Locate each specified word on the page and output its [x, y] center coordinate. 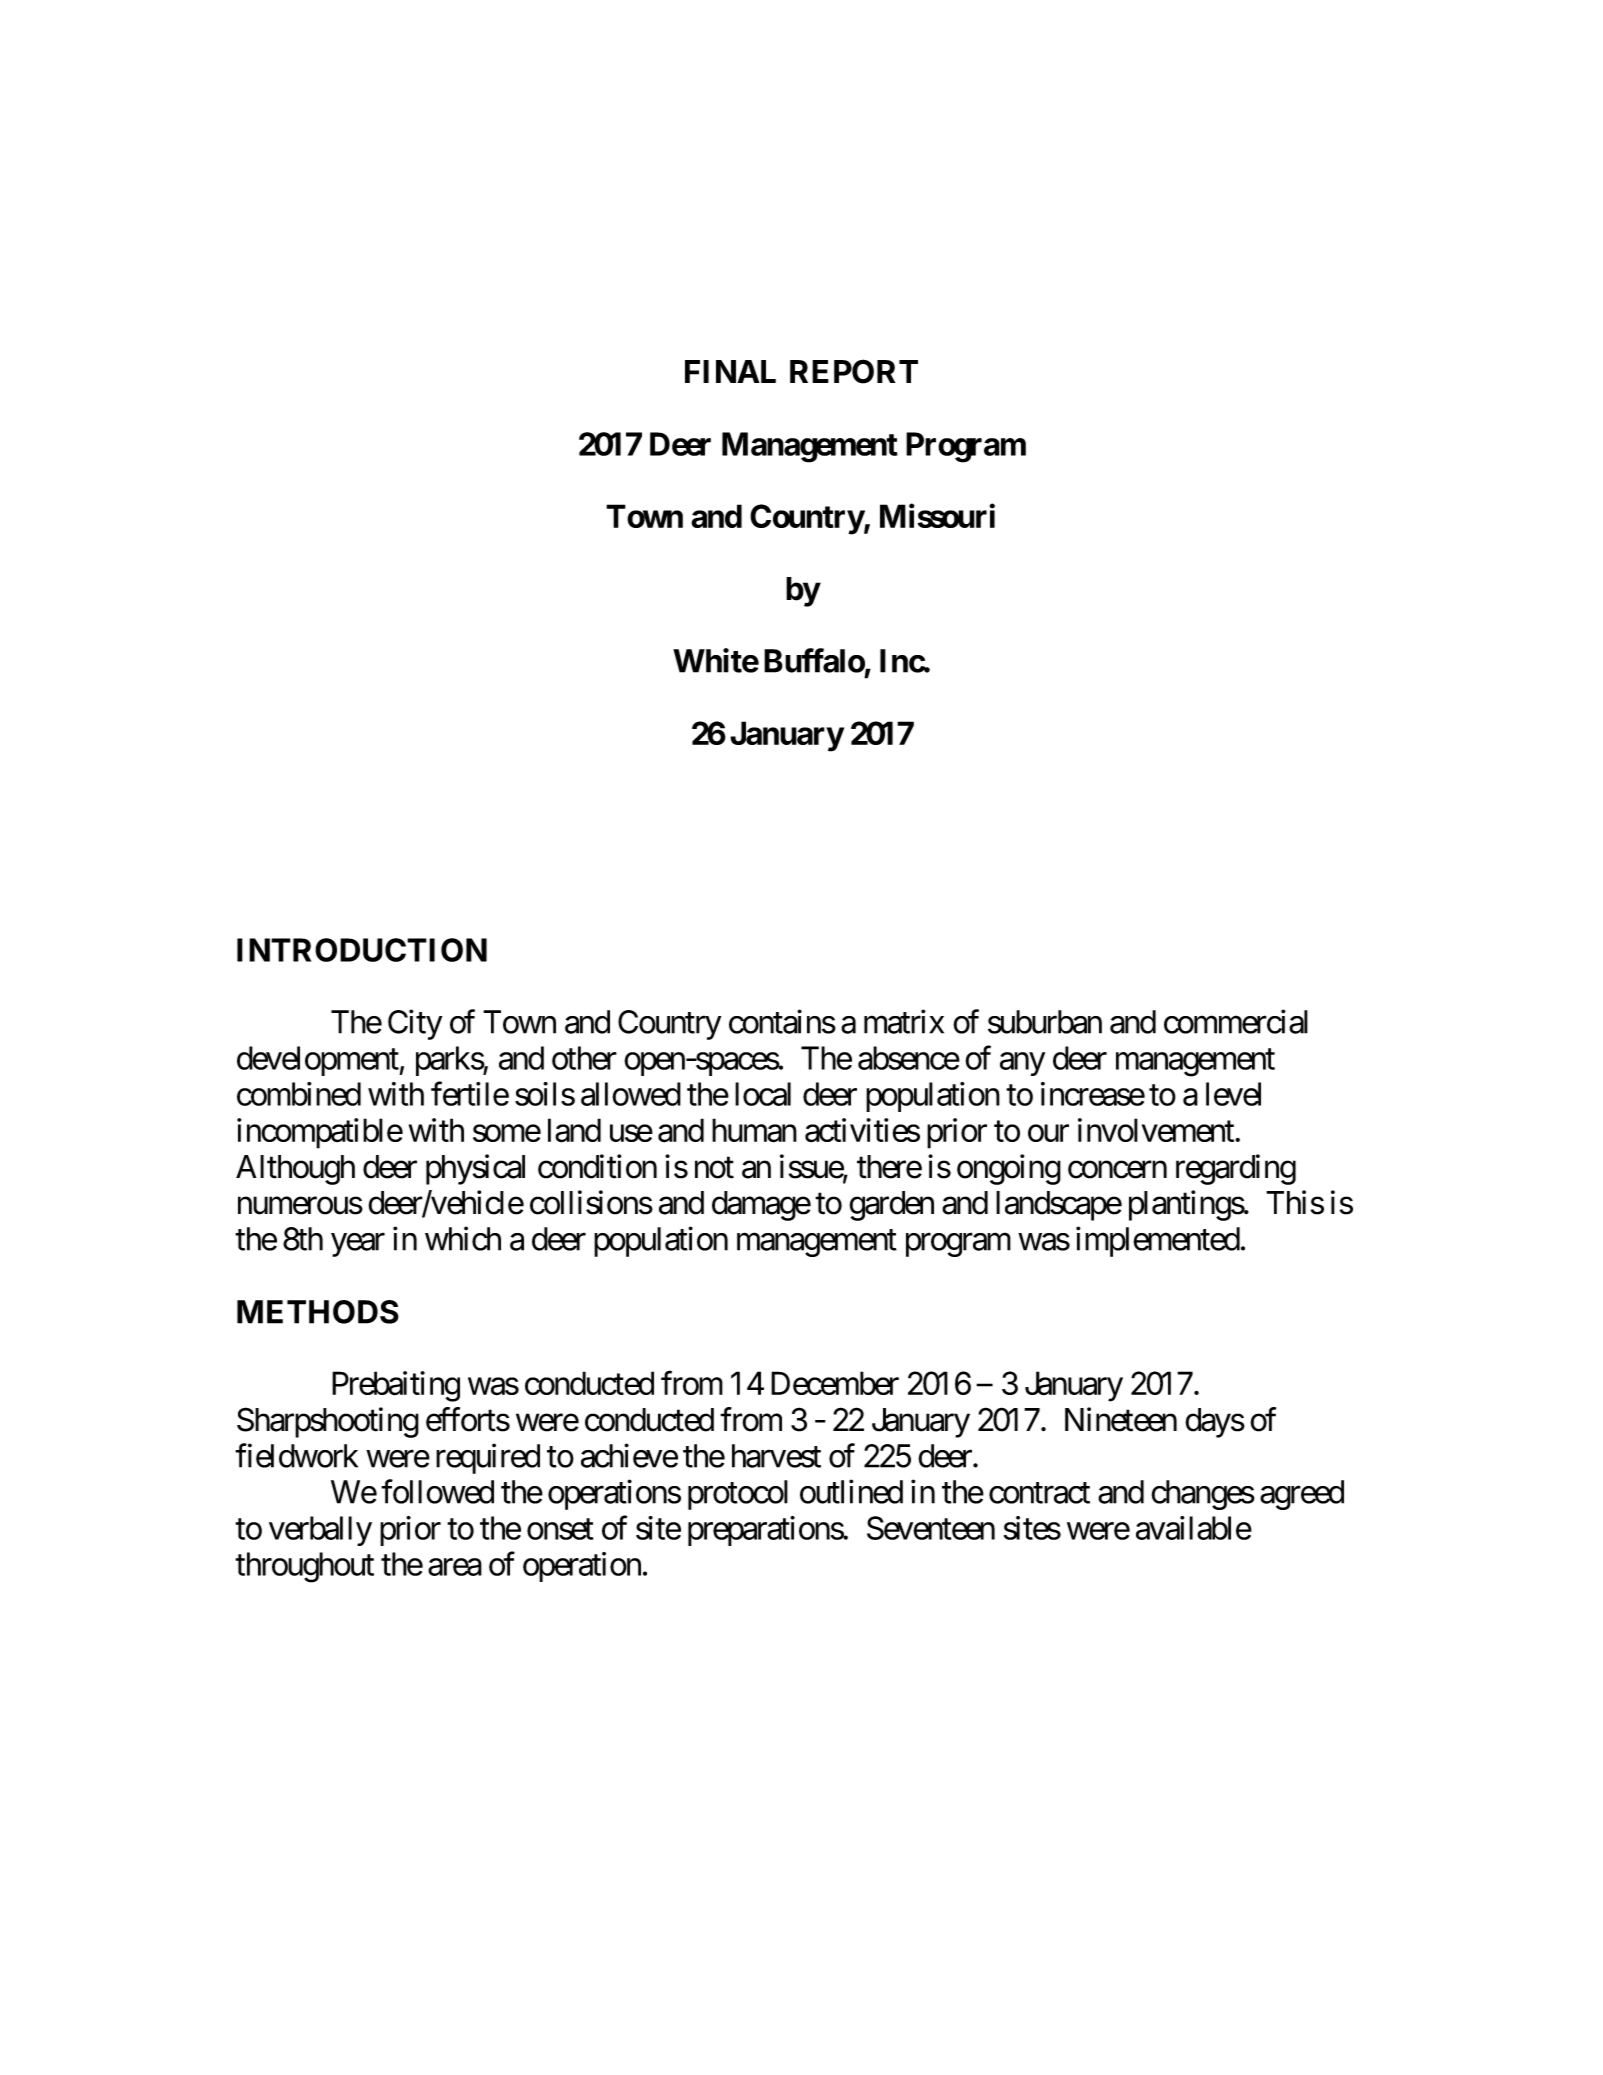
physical [475, 1169]
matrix [904, 1021]
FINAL [730, 371]
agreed [1302, 1495]
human [754, 1130]
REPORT [854, 371]
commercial [1236, 1021]
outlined [851, 1491]
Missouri [937, 516]
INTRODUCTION [362, 950]
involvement [1157, 1130]
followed [437, 1491]
